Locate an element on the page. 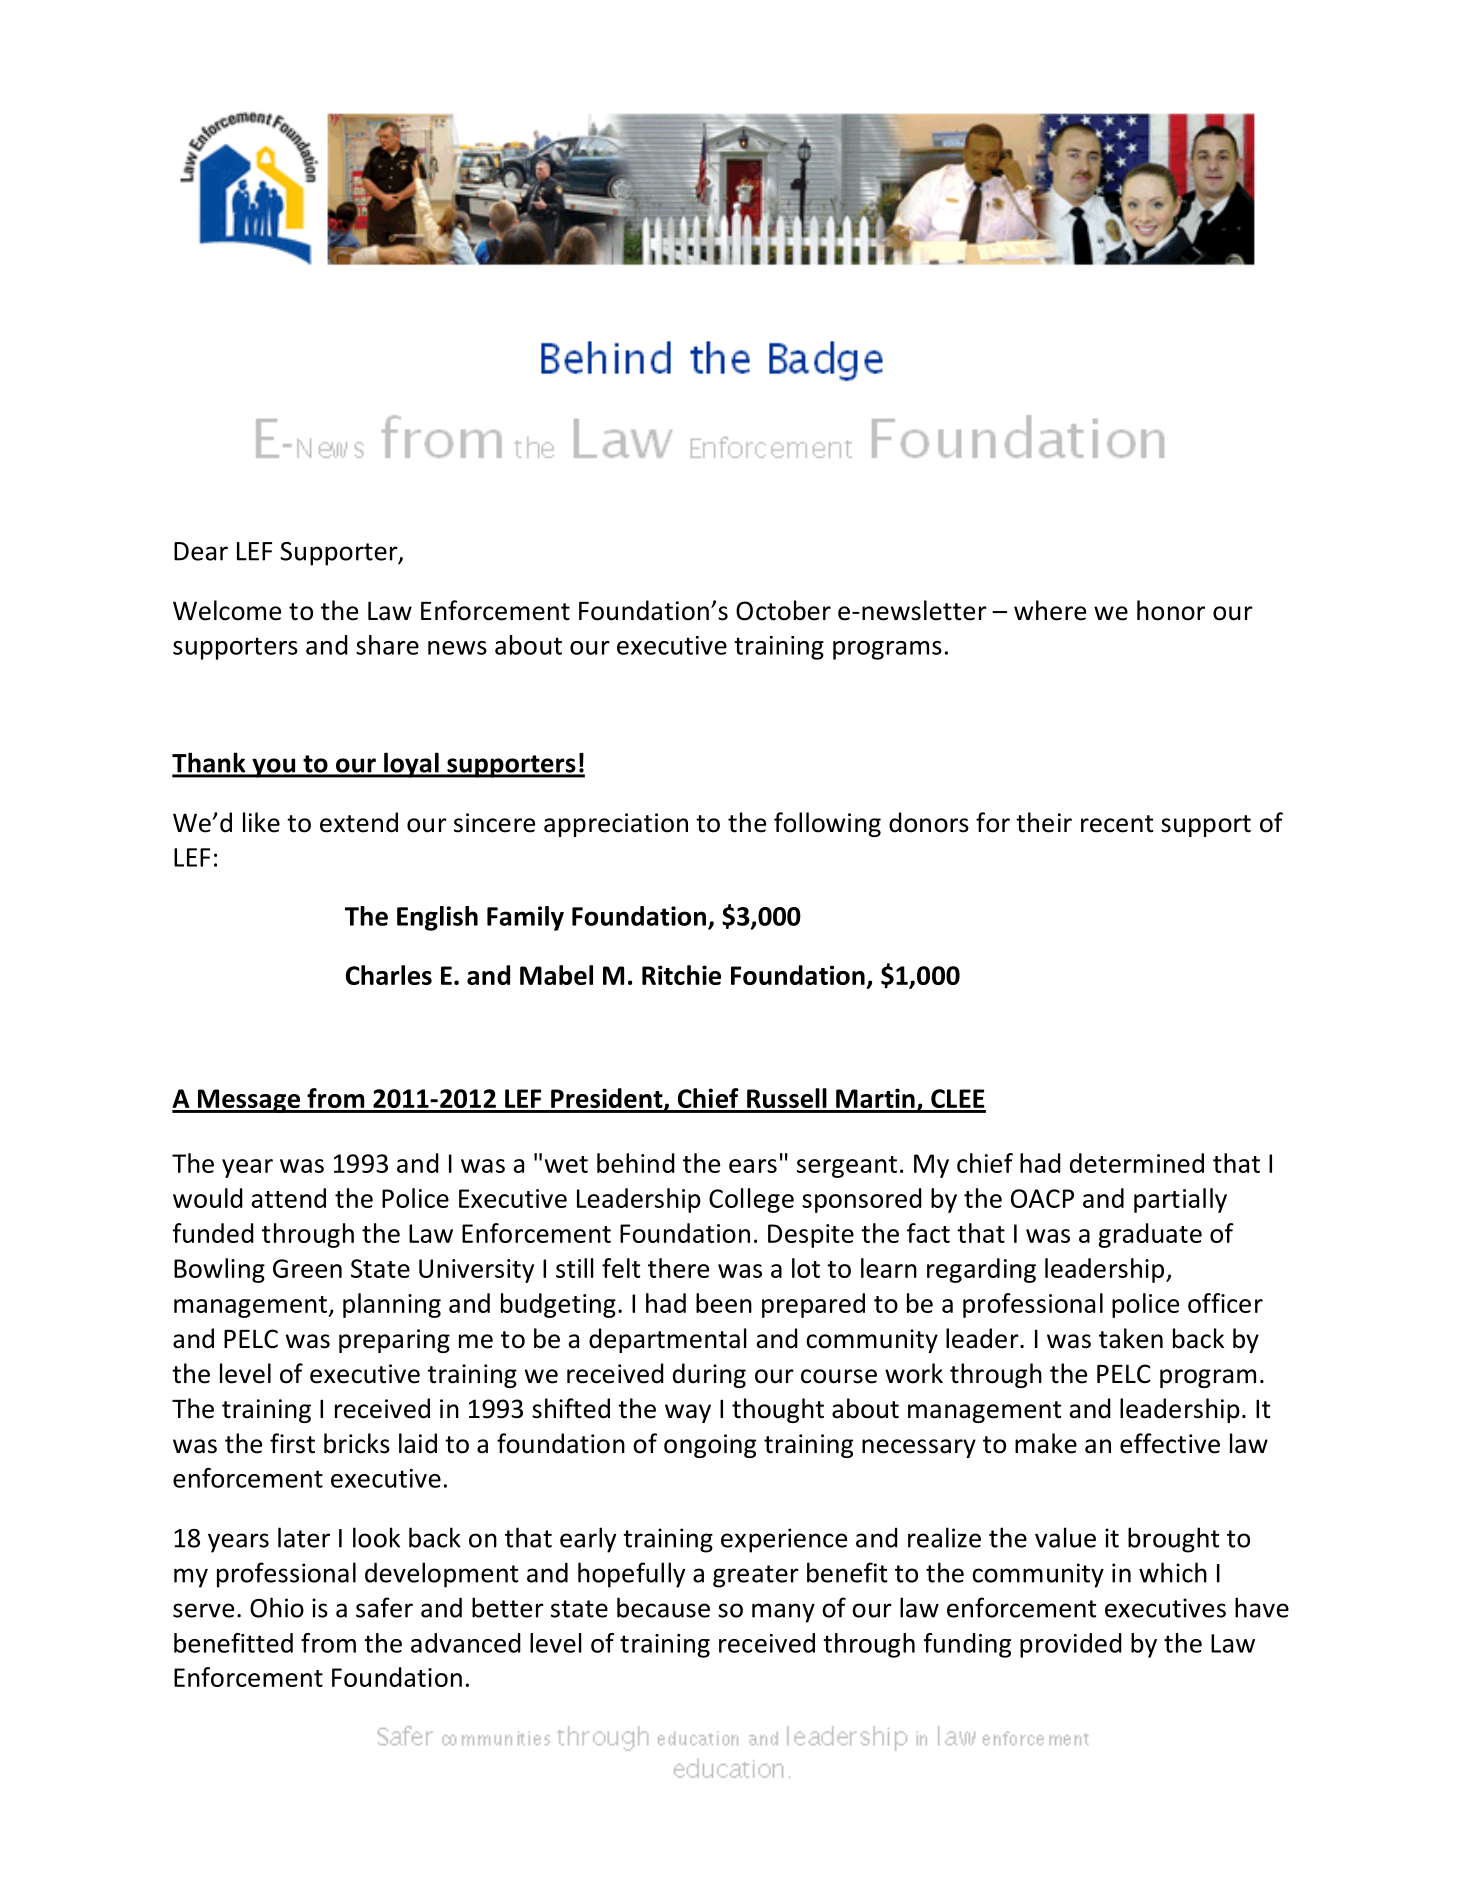 The height and width of the image is (1896, 1465). there is located at coordinates (678, 1268).
